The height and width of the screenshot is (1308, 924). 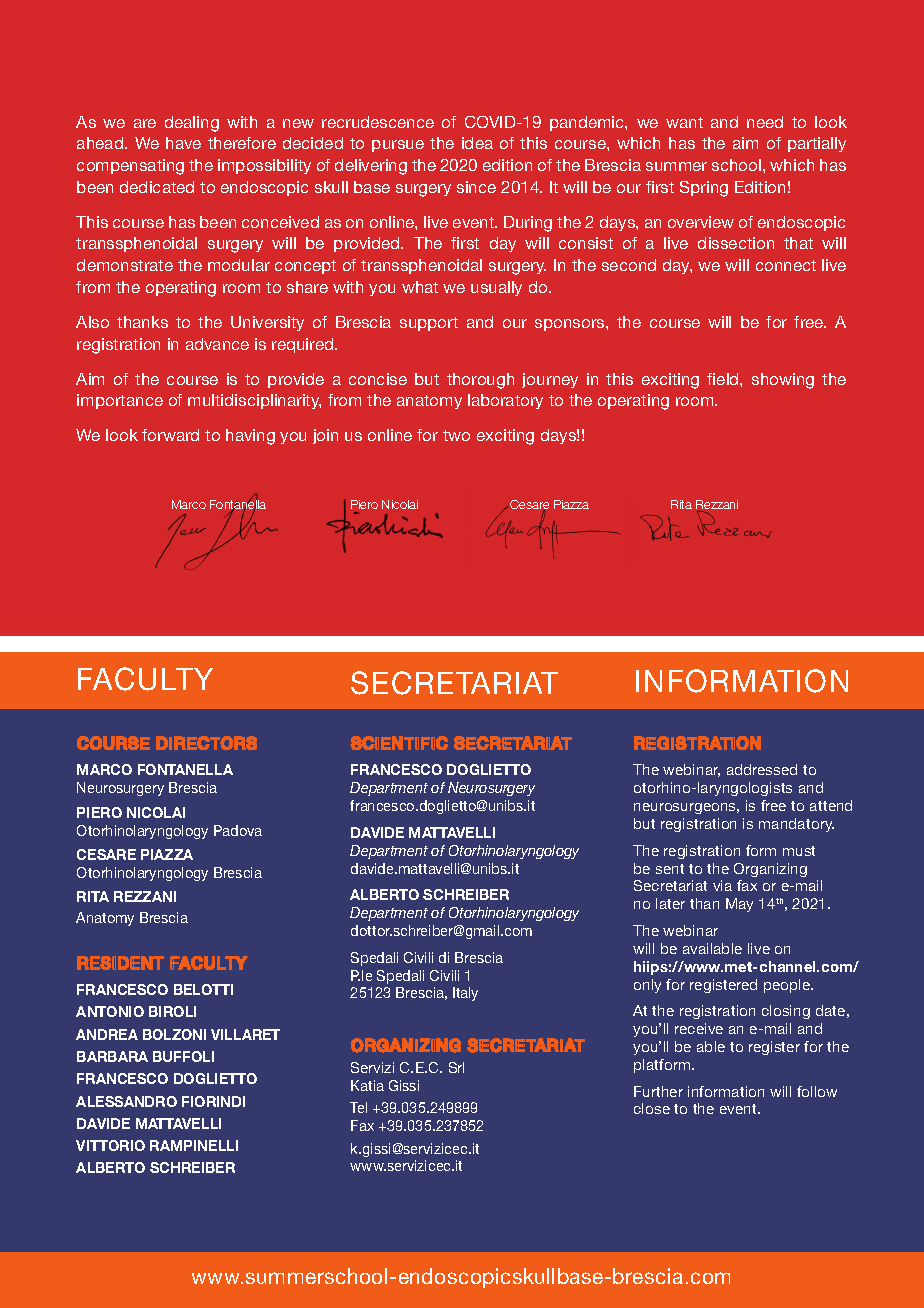 What do you see at coordinates (183, 143) in the screenshot?
I see `have` at bounding box center [183, 143].
